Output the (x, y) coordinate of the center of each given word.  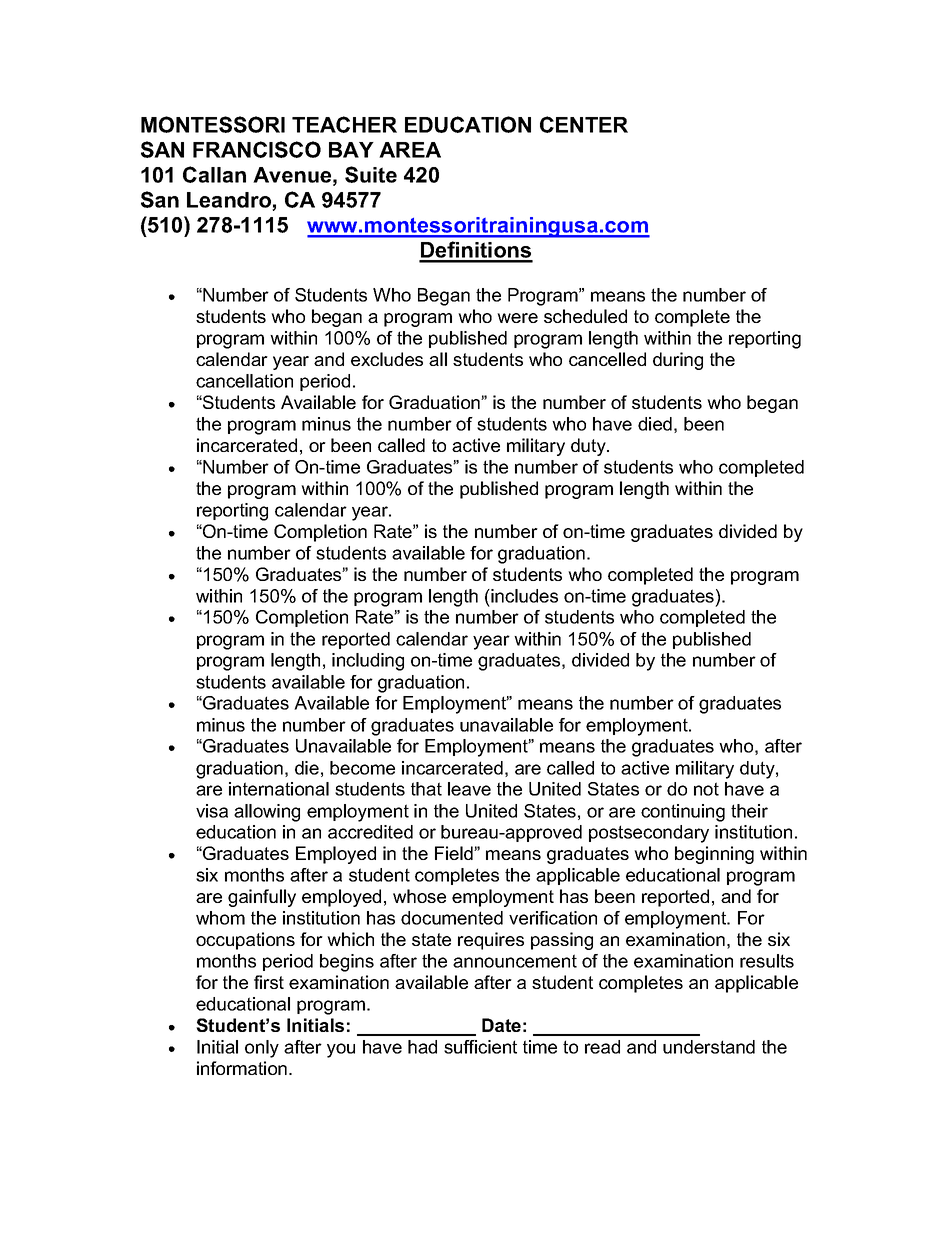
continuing (683, 813)
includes (523, 596)
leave (469, 789)
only (262, 1049)
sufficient (480, 1047)
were (517, 318)
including (368, 662)
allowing (267, 813)
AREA (410, 150)
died (655, 424)
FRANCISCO (257, 149)
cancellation (244, 381)
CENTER (584, 124)
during (678, 361)
